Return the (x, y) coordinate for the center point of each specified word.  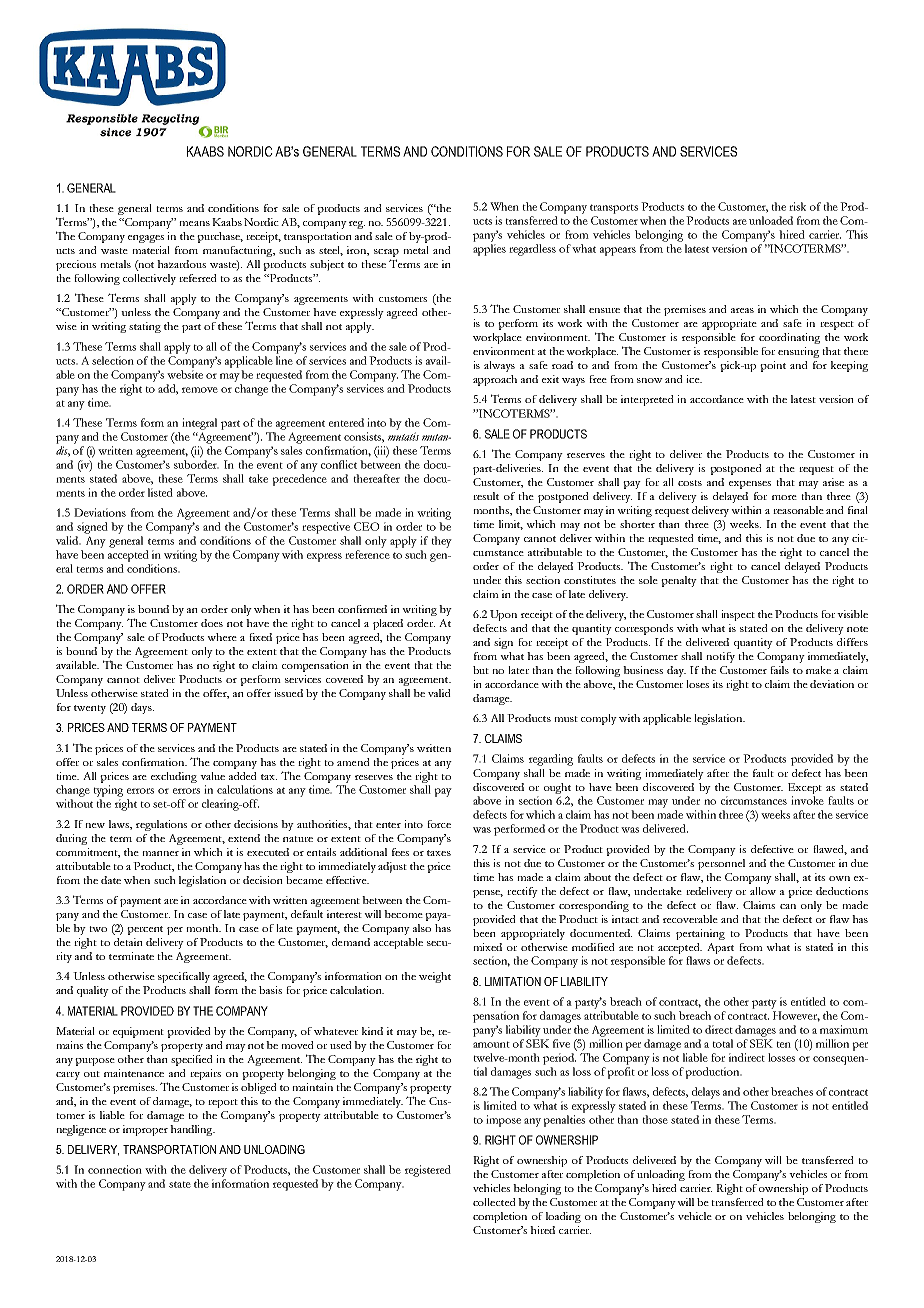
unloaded (771, 220)
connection (115, 1169)
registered (428, 1171)
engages (146, 239)
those (655, 1119)
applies (489, 250)
